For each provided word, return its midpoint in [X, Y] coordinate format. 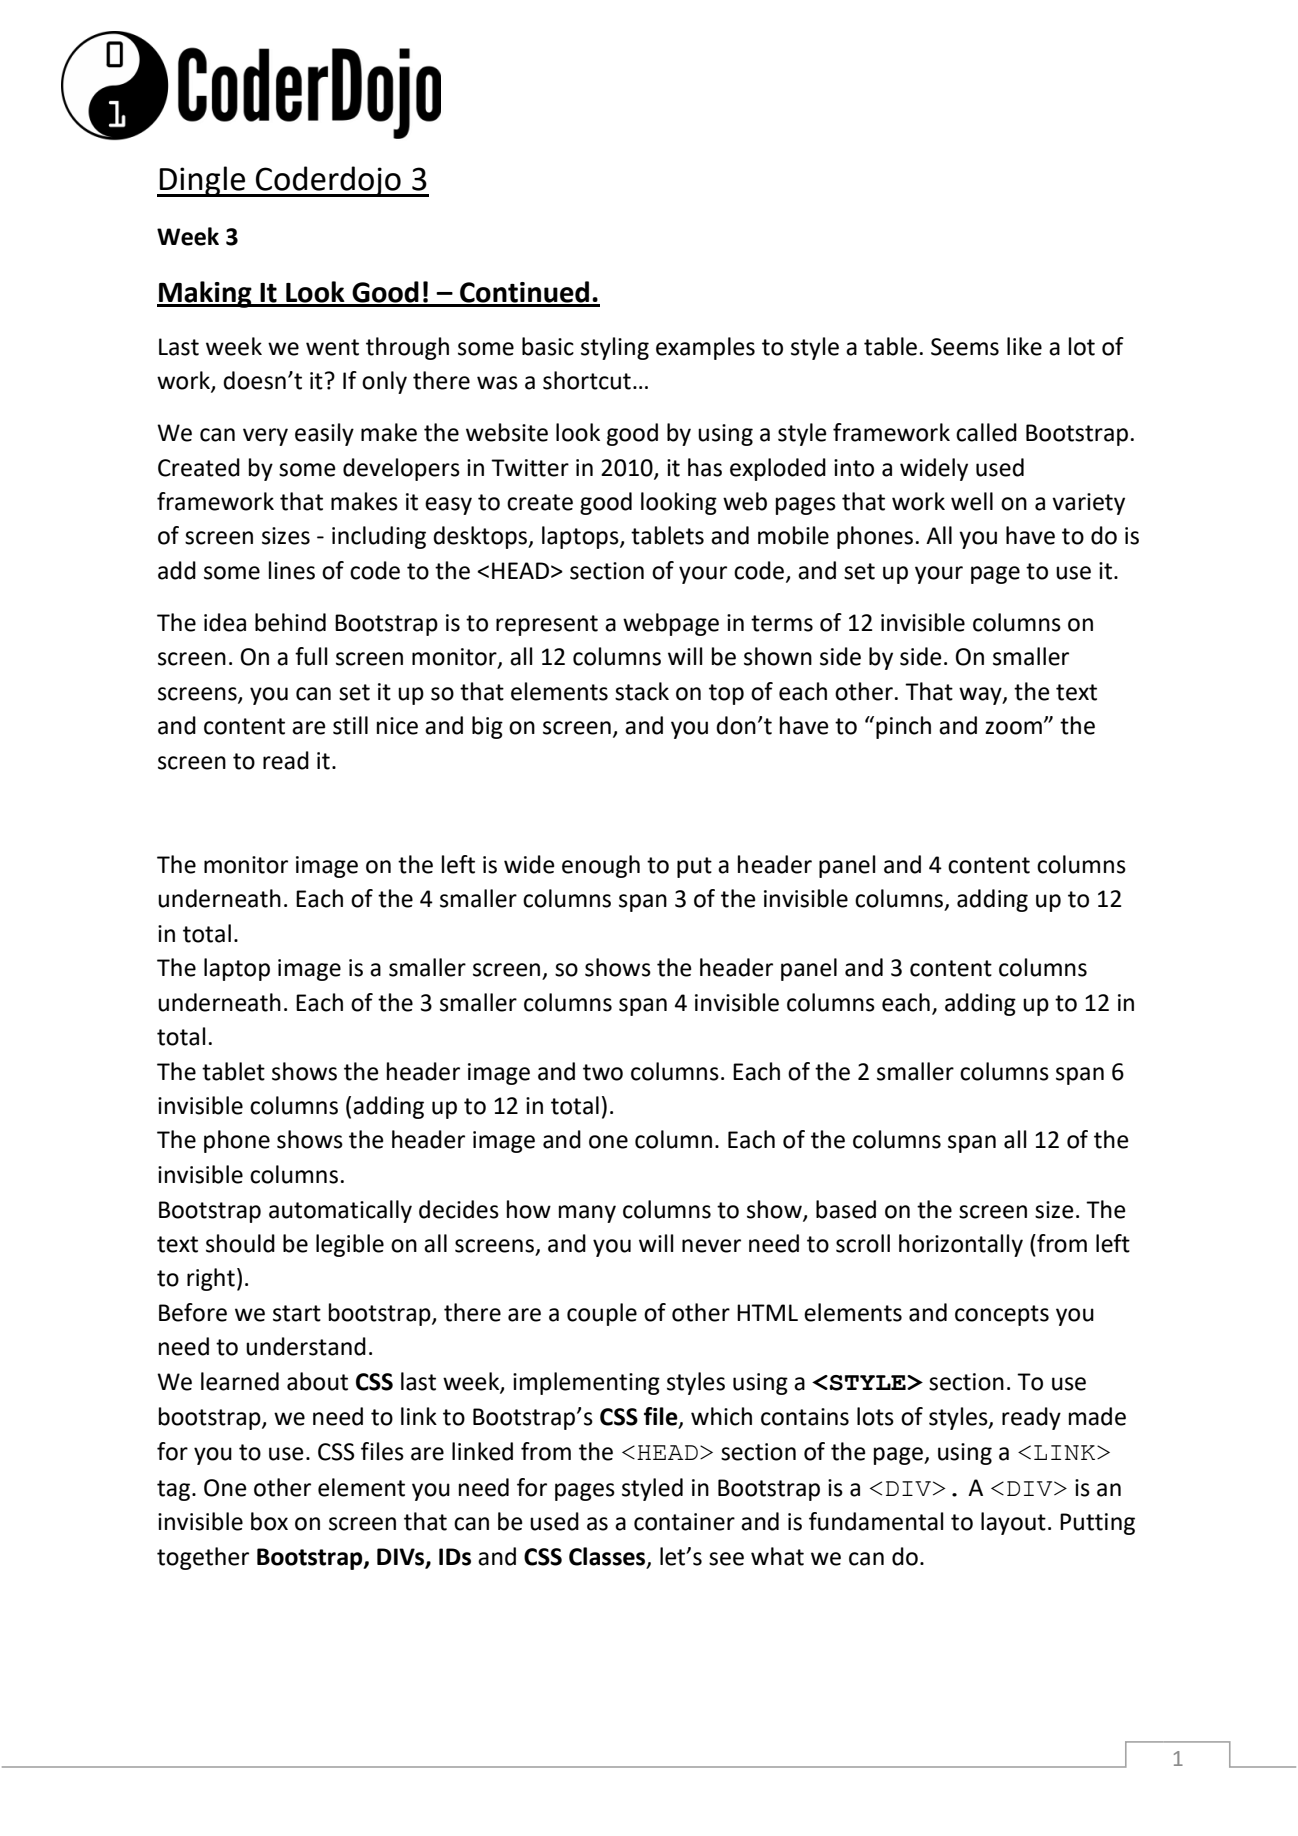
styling [615, 348]
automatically [340, 1211]
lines [292, 570]
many [587, 1214]
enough [601, 866]
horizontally [961, 1245]
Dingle [202, 181]
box [269, 1521]
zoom [1013, 728]
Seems [965, 347]
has [705, 467]
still [350, 725]
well [972, 501]
